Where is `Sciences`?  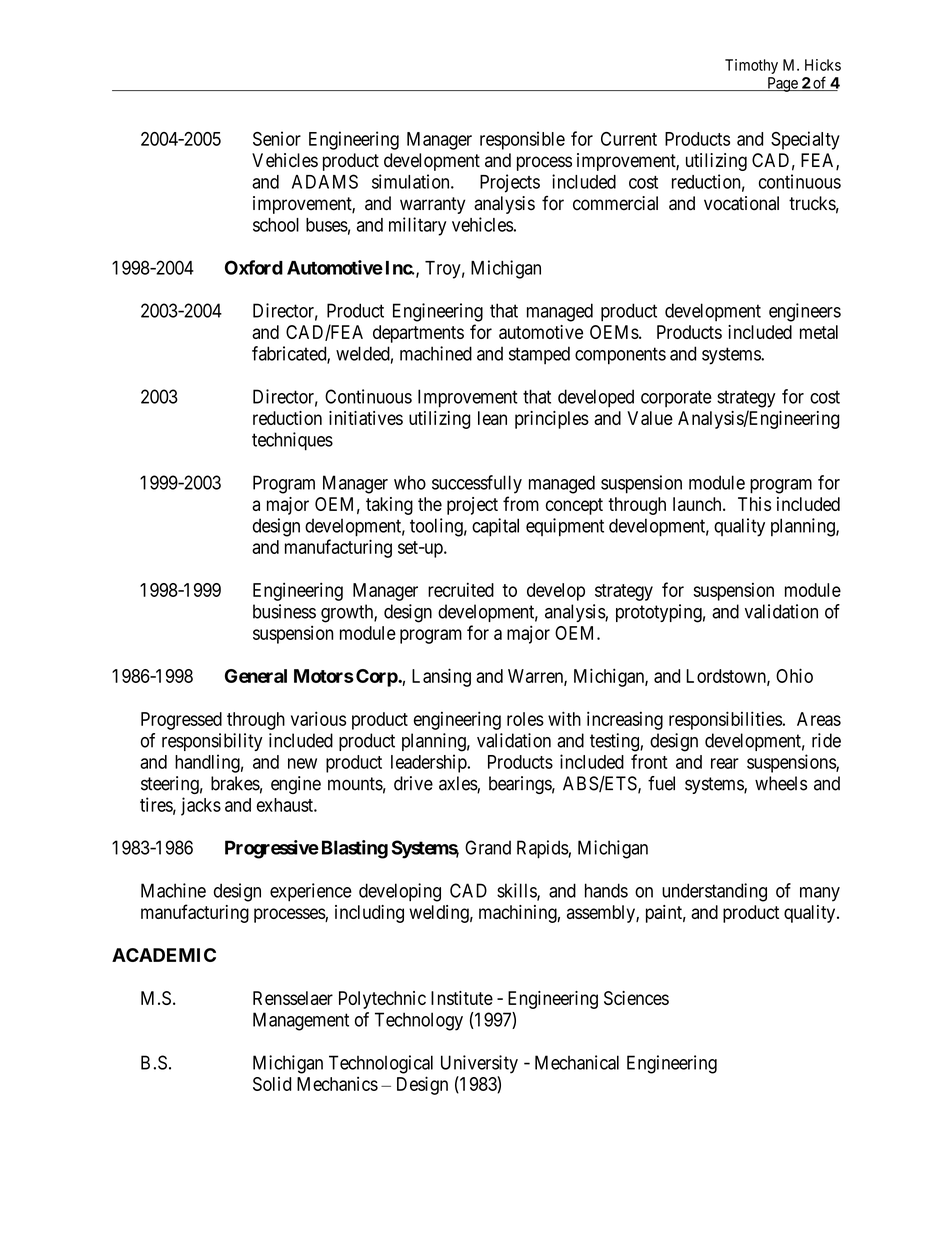 Sciences is located at coordinates (636, 998).
